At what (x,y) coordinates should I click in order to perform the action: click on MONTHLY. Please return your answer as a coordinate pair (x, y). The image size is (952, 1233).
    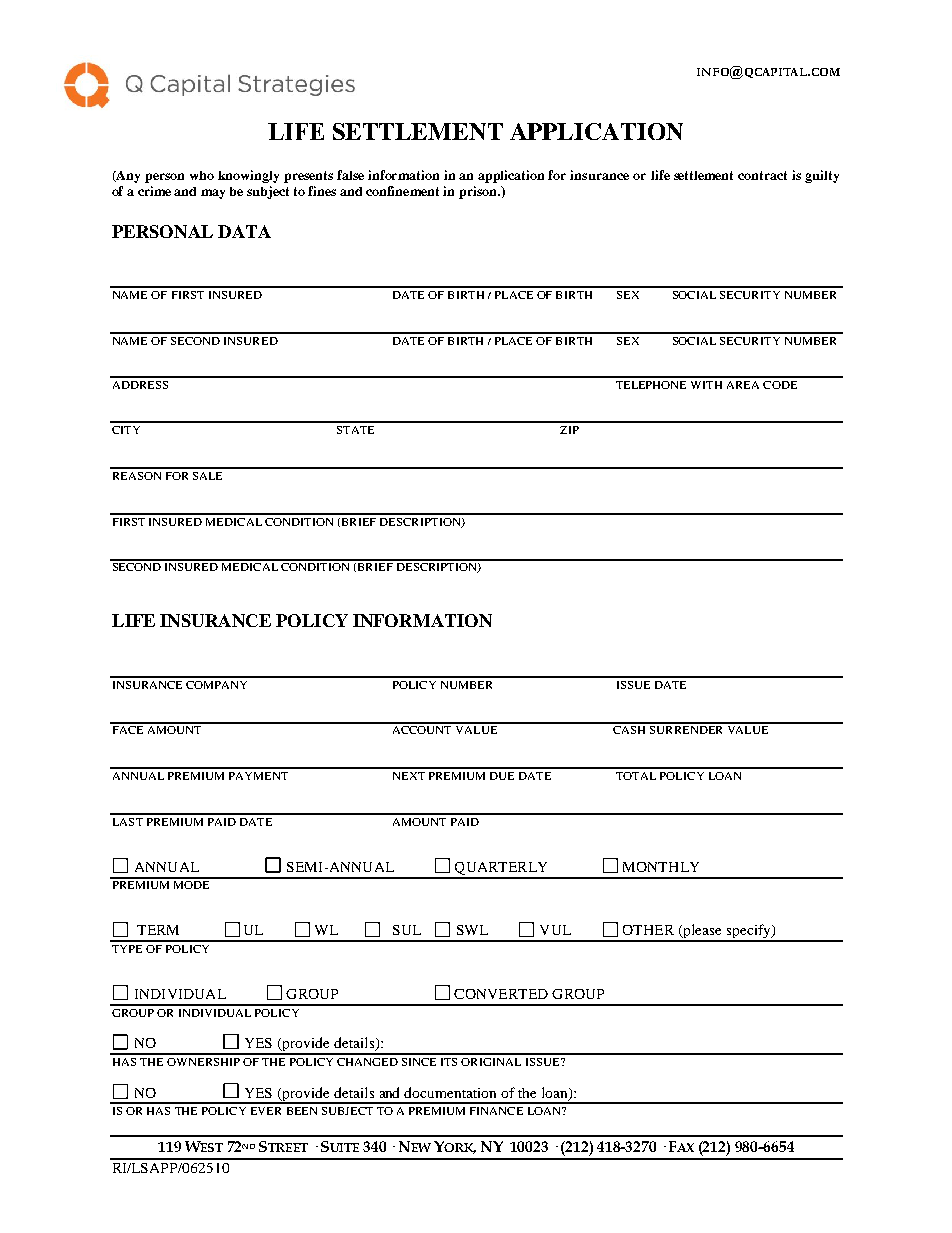
    Looking at the image, I should click on (661, 867).
